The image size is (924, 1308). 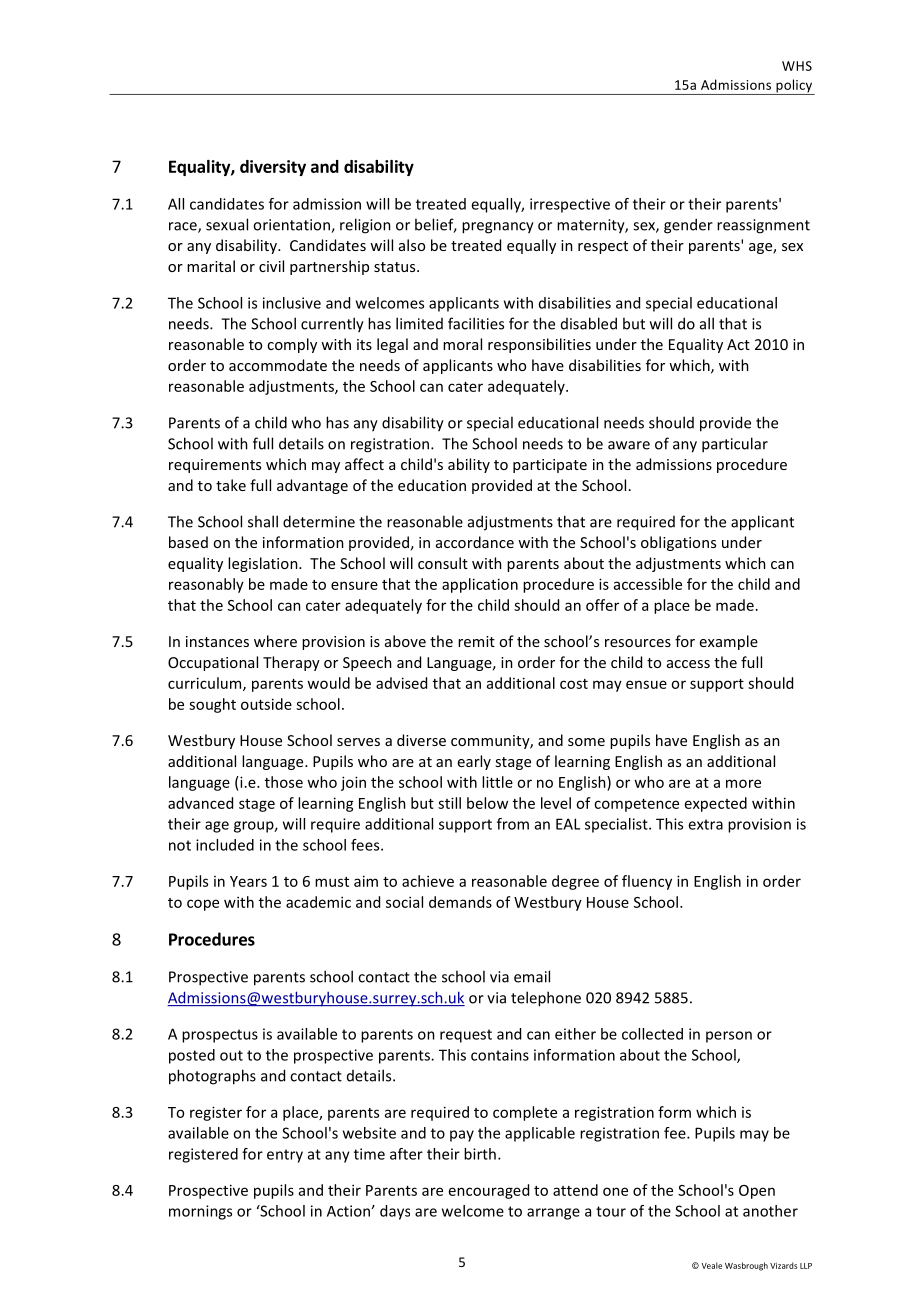 I want to click on diversity, so click(x=273, y=168).
